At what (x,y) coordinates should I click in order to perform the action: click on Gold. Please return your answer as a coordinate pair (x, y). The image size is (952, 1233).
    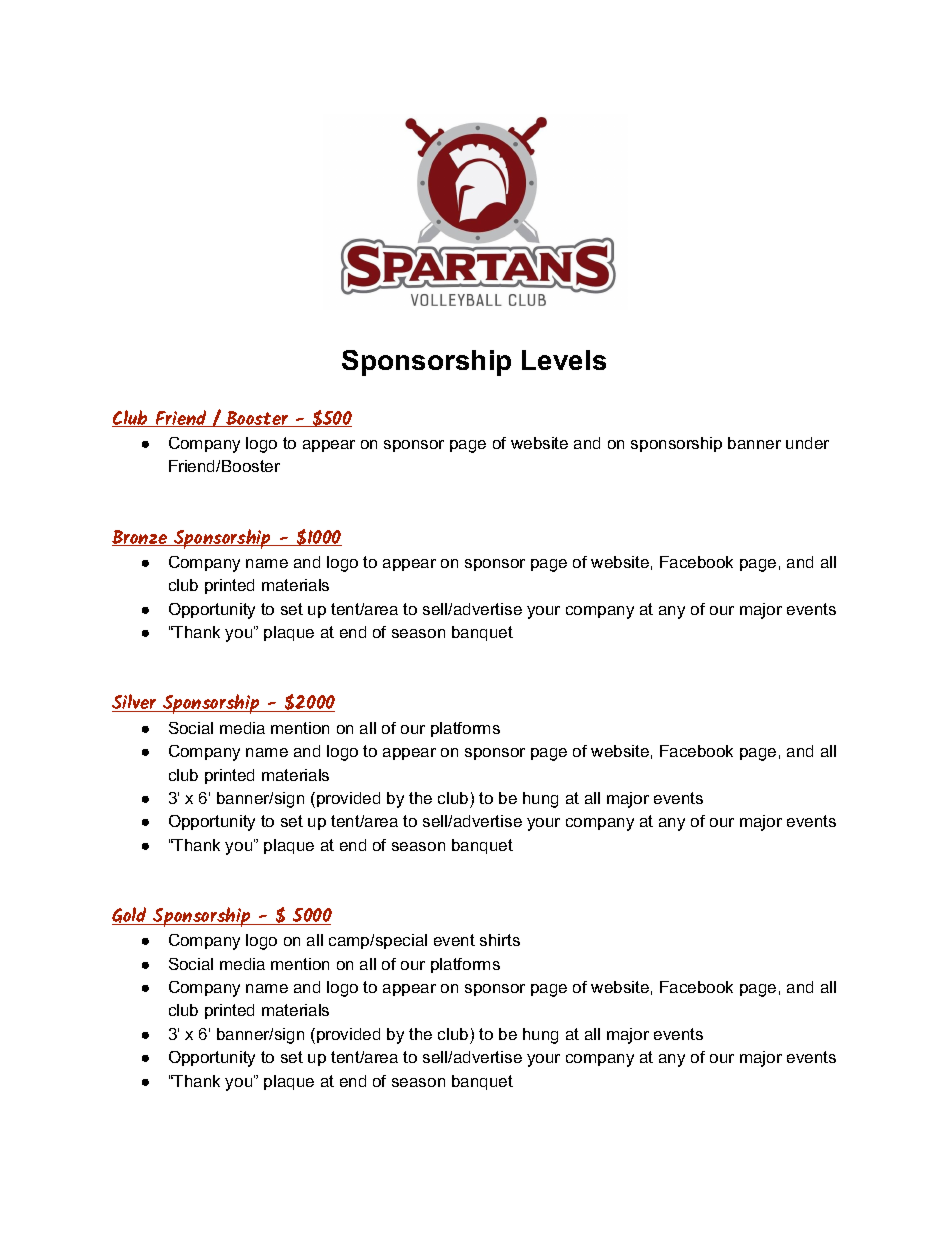
    Looking at the image, I should click on (130, 916).
